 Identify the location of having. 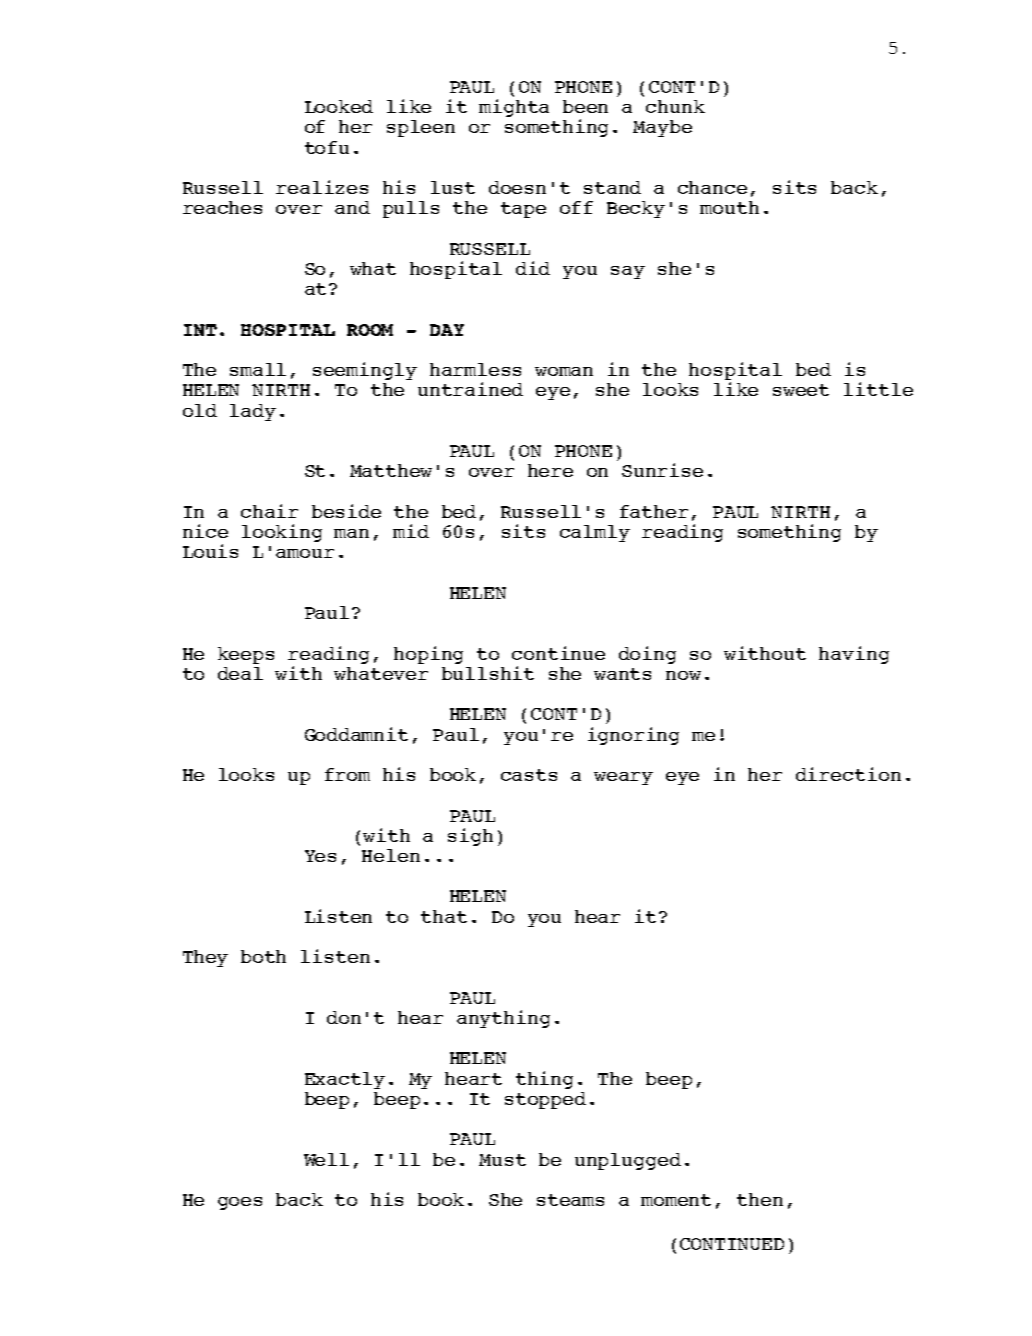
(854, 655).
